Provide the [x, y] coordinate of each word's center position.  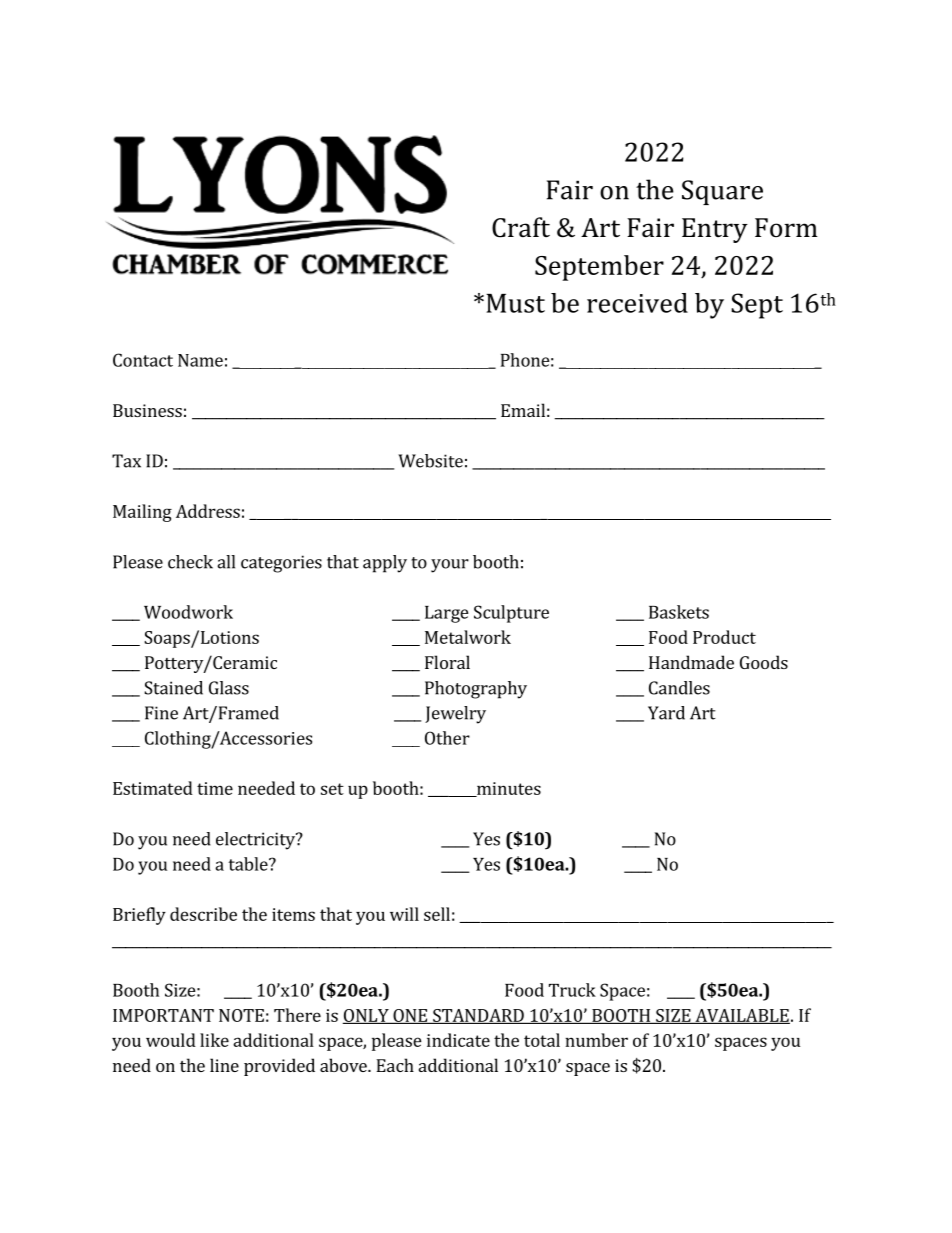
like [214, 1040]
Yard [666, 713]
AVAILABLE [741, 1016]
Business [147, 410]
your [450, 566]
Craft [521, 227]
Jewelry [455, 715]
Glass [229, 688]
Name [200, 360]
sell [437, 914]
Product [724, 637]
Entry [715, 230]
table [249, 864]
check [190, 562]
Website [430, 461]
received [637, 303]
